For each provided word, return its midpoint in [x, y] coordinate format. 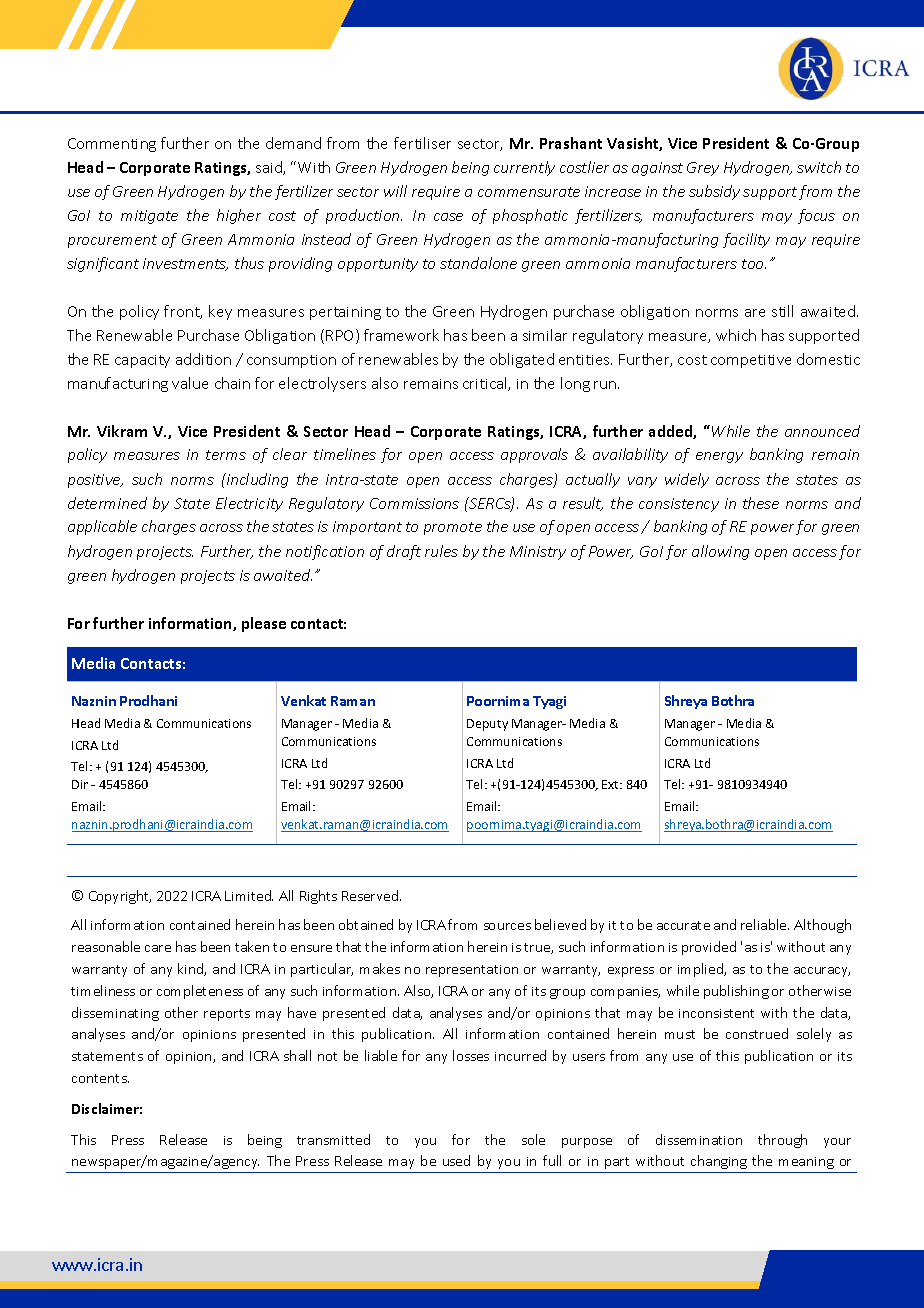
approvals [534, 455]
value [190, 383]
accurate [683, 925]
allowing [720, 552]
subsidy [714, 192]
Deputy [487, 725]
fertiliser [422, 143]
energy [719, 457]
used [456, 1160]
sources [507, 926]
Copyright [120, 897]
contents [100, 1078]
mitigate [149, 217]
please [264, 624]
